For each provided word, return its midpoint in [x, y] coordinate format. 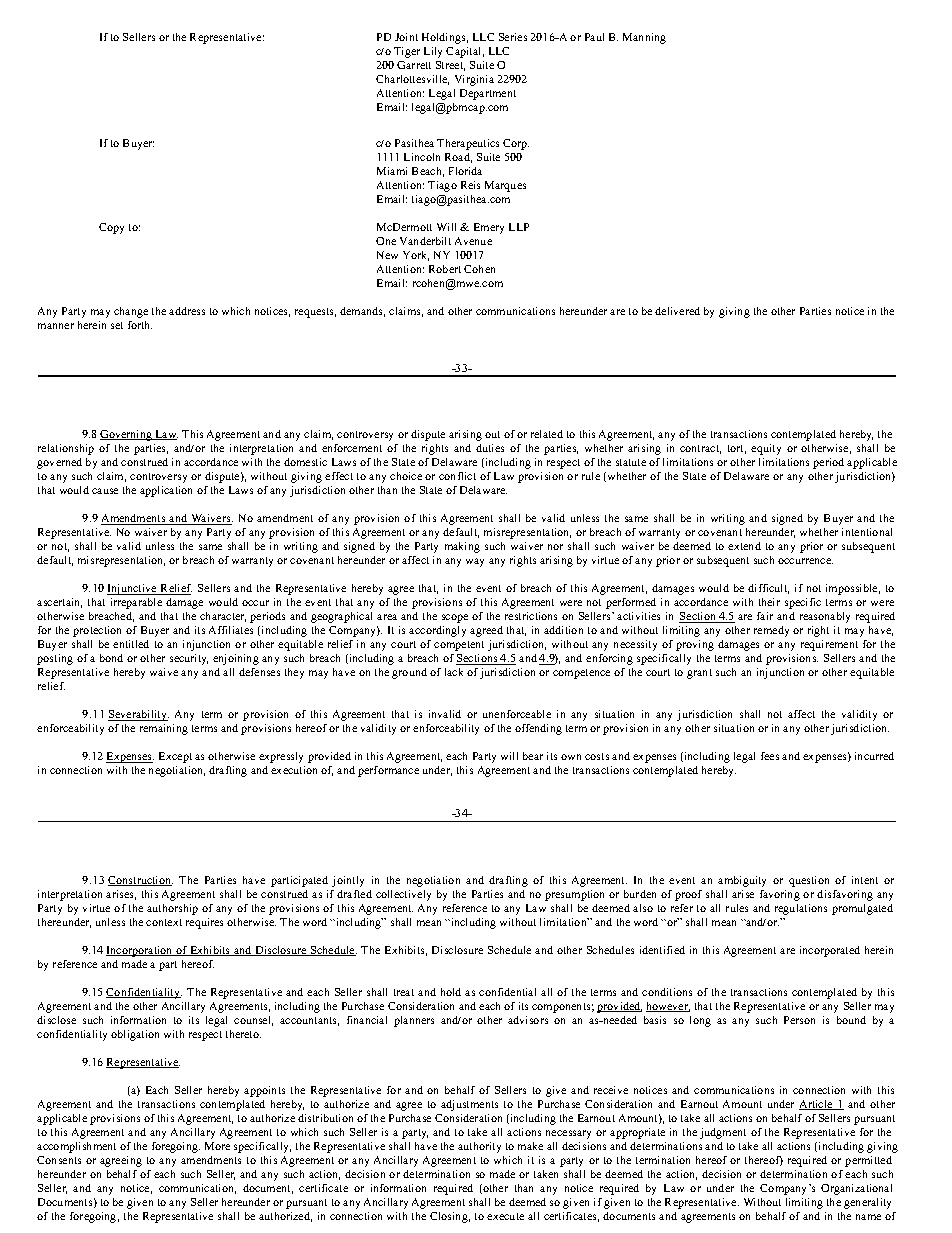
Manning [644, 38]
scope [455, 618]
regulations [801, 909]
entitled [131, 644]
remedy [771, 631]
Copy [111, 228]
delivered [677, 311]
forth [140, 325]
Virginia [474, 80]
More [217, 1146]
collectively [403, 895]
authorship [172, 909]
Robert [445, 269]
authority [479, 1147]
